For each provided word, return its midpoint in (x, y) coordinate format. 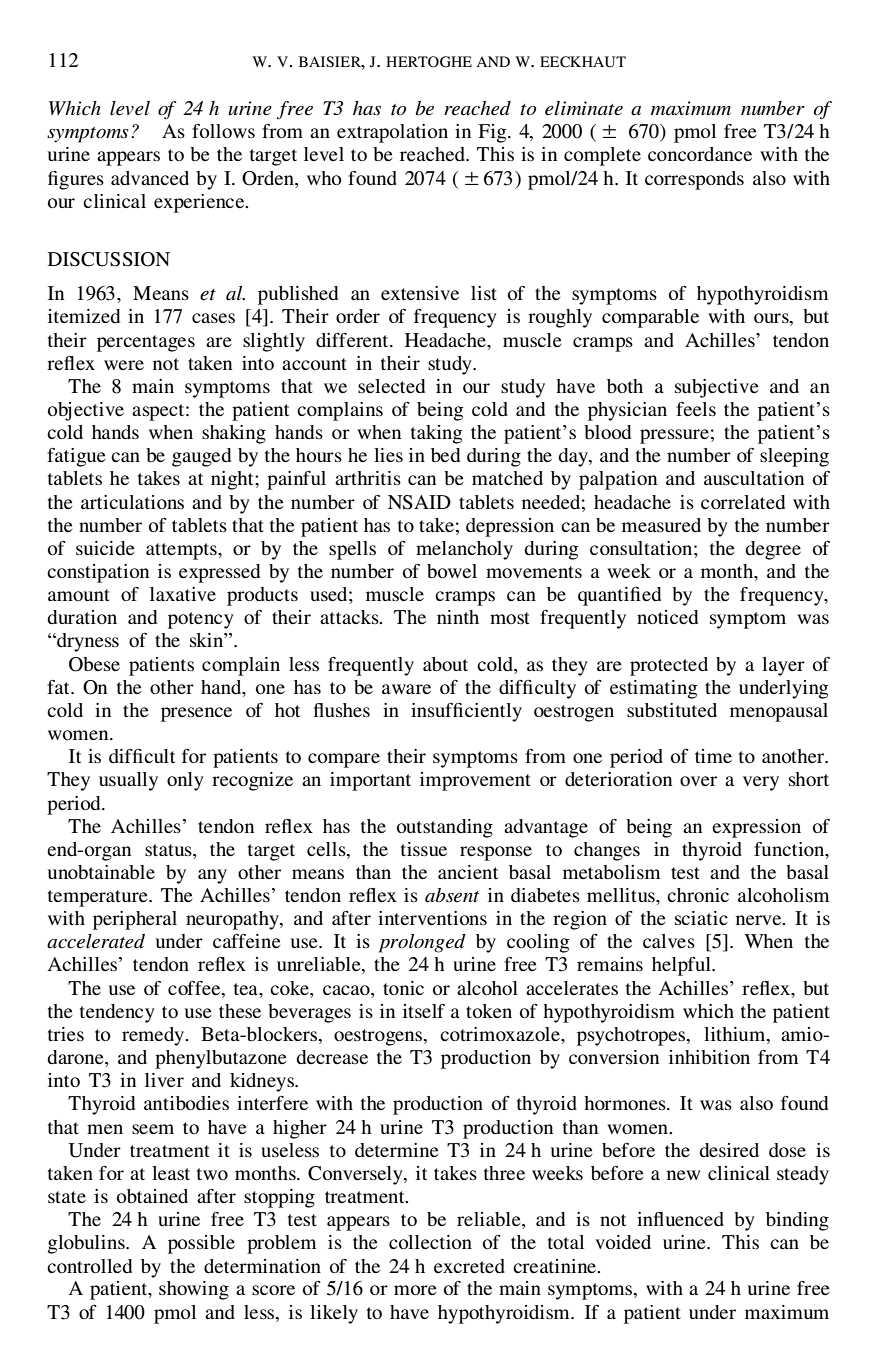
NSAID (419, 502)
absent (452, 895)
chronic (698, 895)
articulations (132, 502)
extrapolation (392, 133)
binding (797, 1221)
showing (194, 1290)
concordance (700, 154)
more (415, 1290)
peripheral (135, 920)
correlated (743, 502)
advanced (150, 178)
